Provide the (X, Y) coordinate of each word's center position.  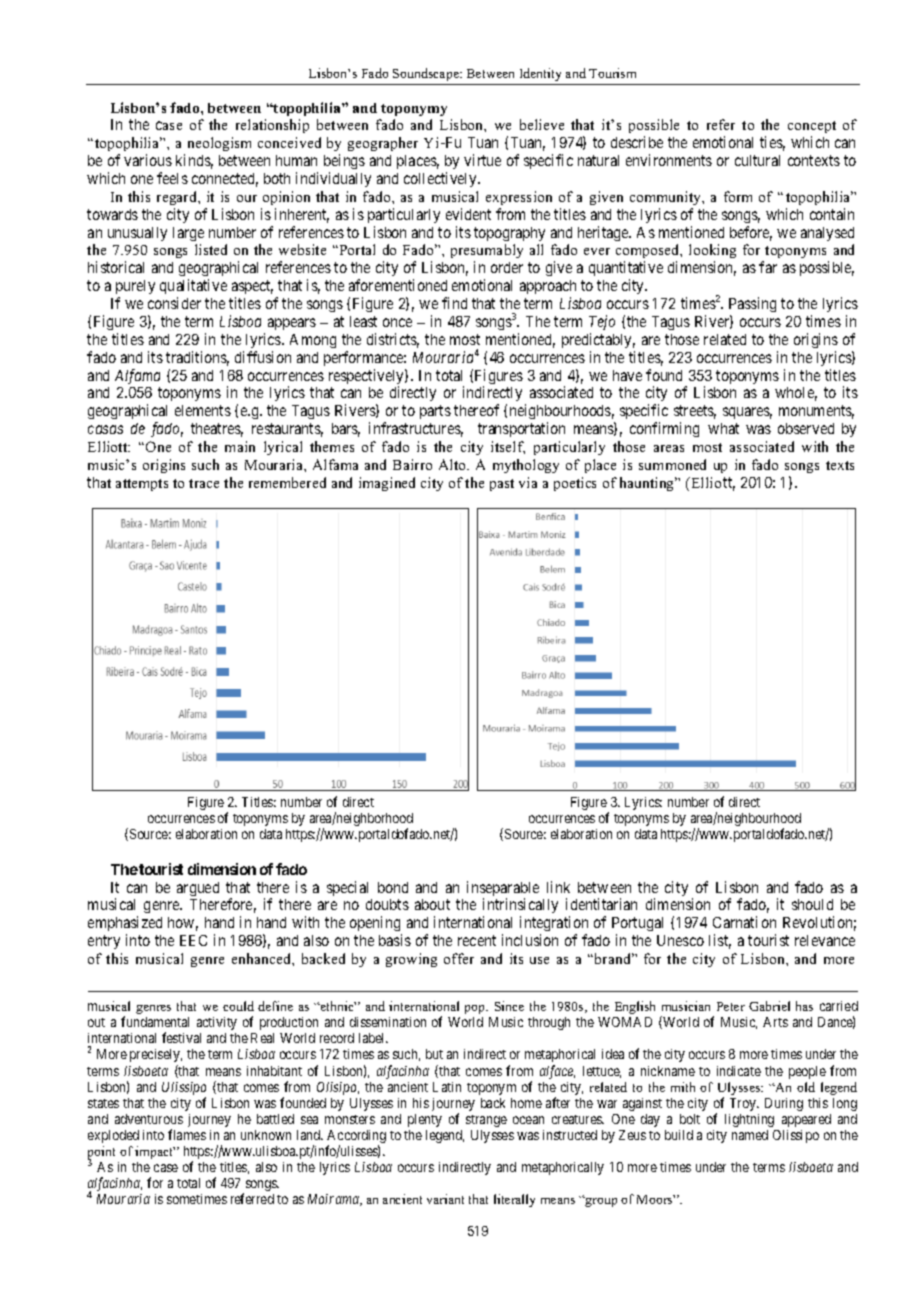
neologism (219, 144)
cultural (757, 160)
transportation (521, 429)
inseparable (503, 890)
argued (198, 889)
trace (204, 483)
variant (445, 1199)
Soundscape (427, 74)
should (812, 904)
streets (695, 412)
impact (155, 1152)
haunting (648, 484)
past (502, 485)
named (750, 1135)
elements (203, 410)
